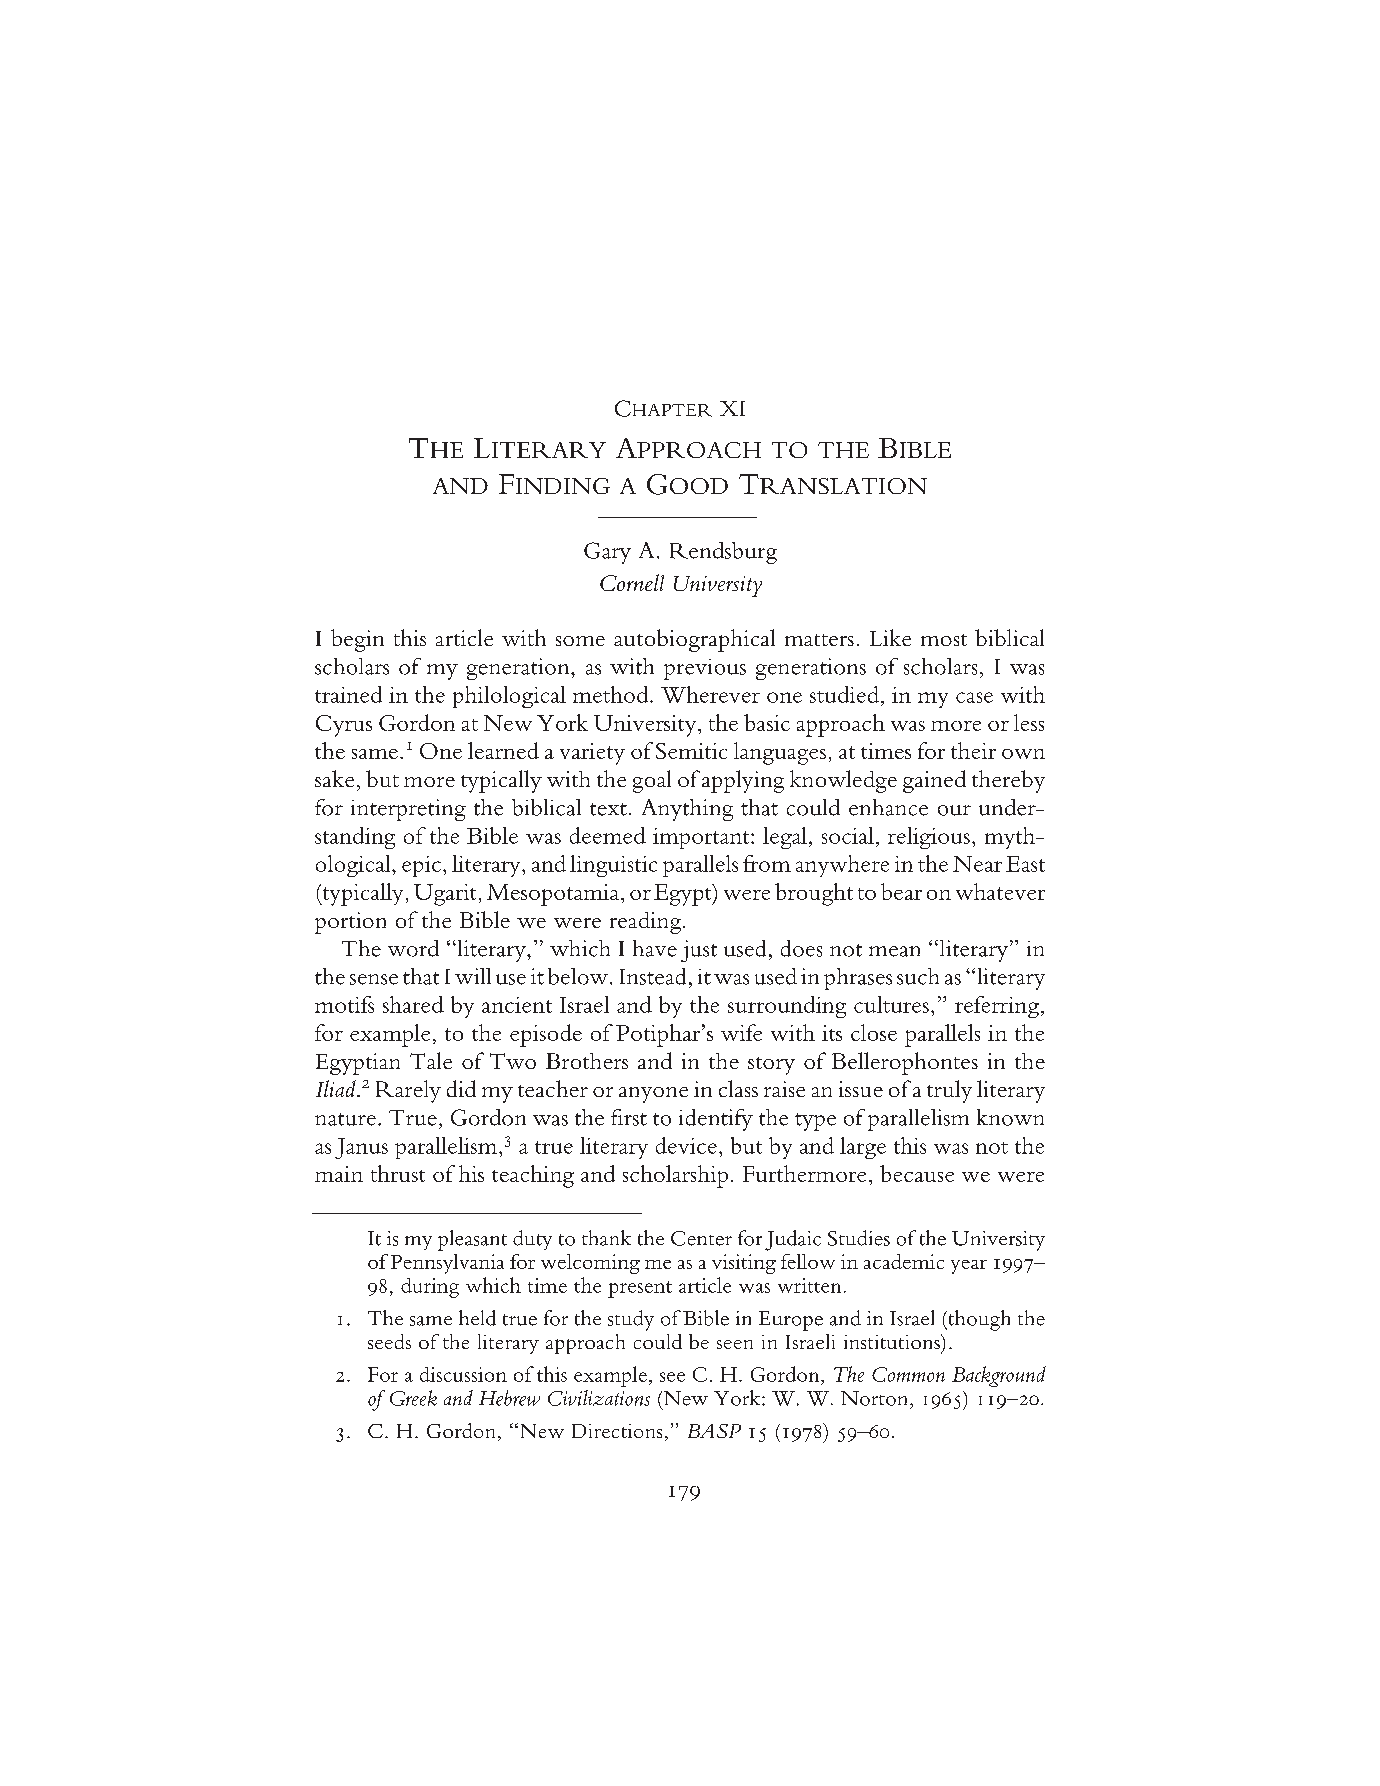 This document has width=1380, height=1786. Describe the element at coordinates (632, 582) in the document. I see `Cornell` at that location.
